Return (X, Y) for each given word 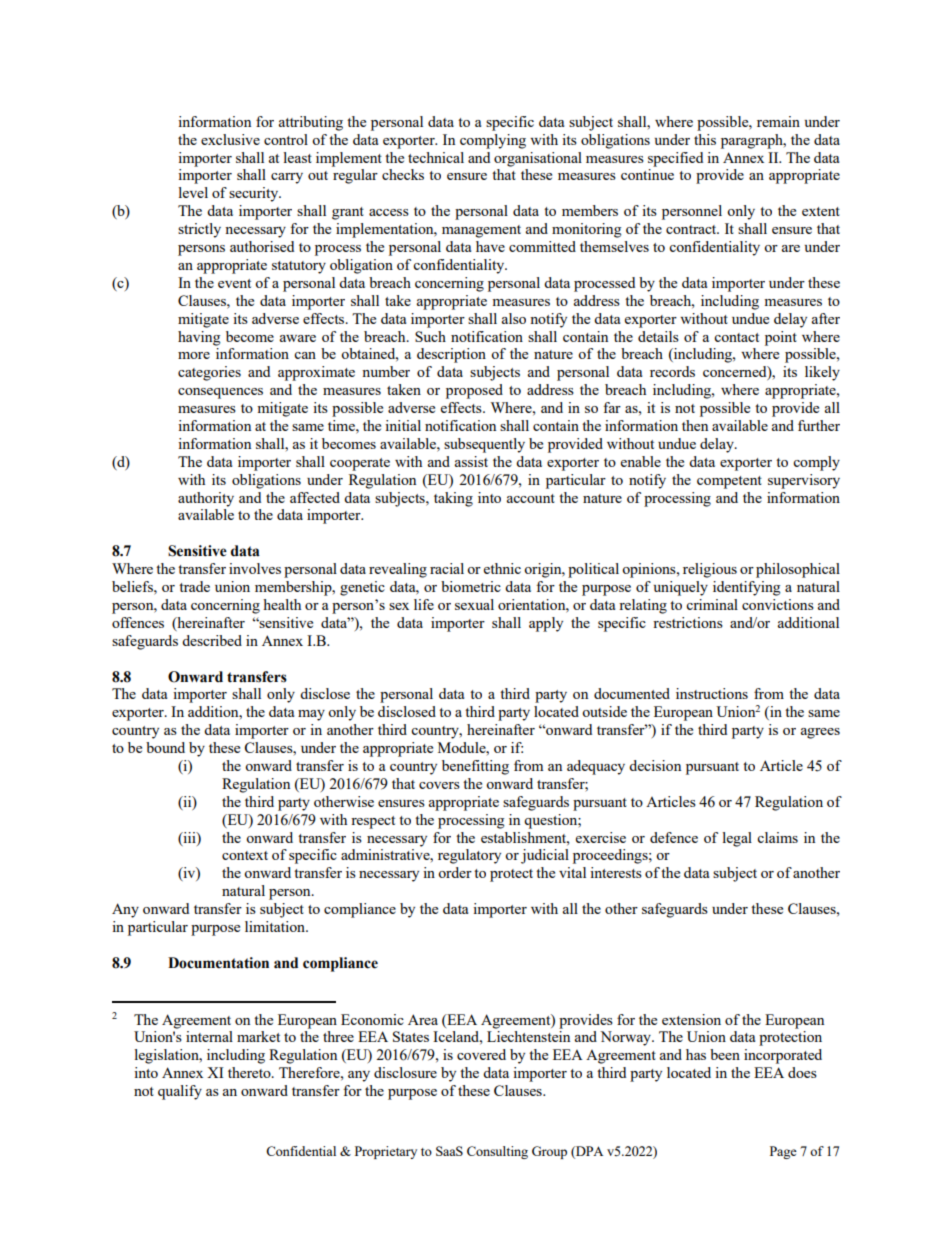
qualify (180, 1092)
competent (729, 482)
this (705, 139)
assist (471, 461)
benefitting (475, 767)
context (245, 855)
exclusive (230, 139)
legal (737, 839)
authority (206, 499)
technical (436, 157)
